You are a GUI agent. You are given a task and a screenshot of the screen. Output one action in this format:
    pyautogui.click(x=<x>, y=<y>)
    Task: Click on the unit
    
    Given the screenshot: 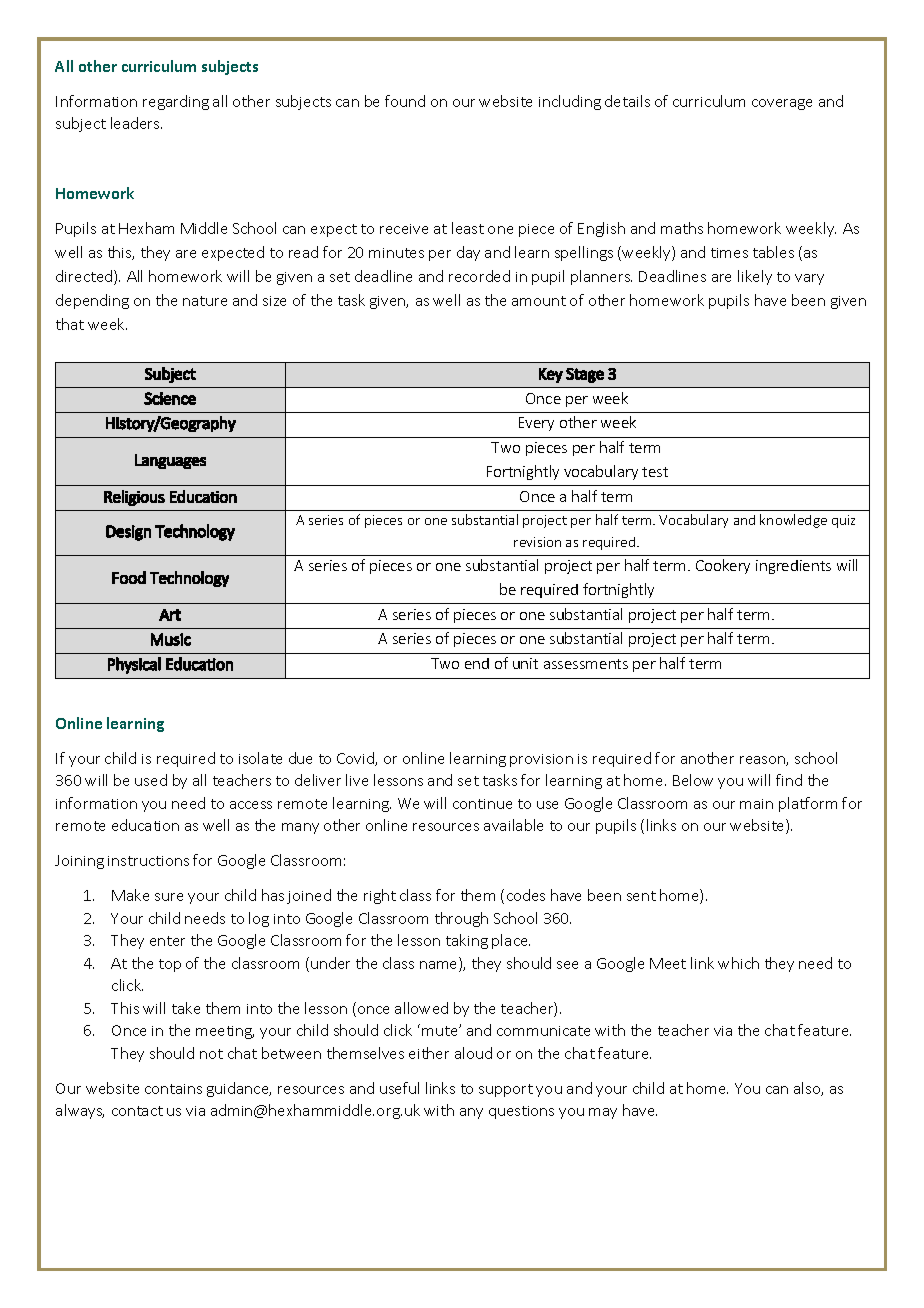 What is the action you would take?
    pyautogui.click(x=525, y=663)
